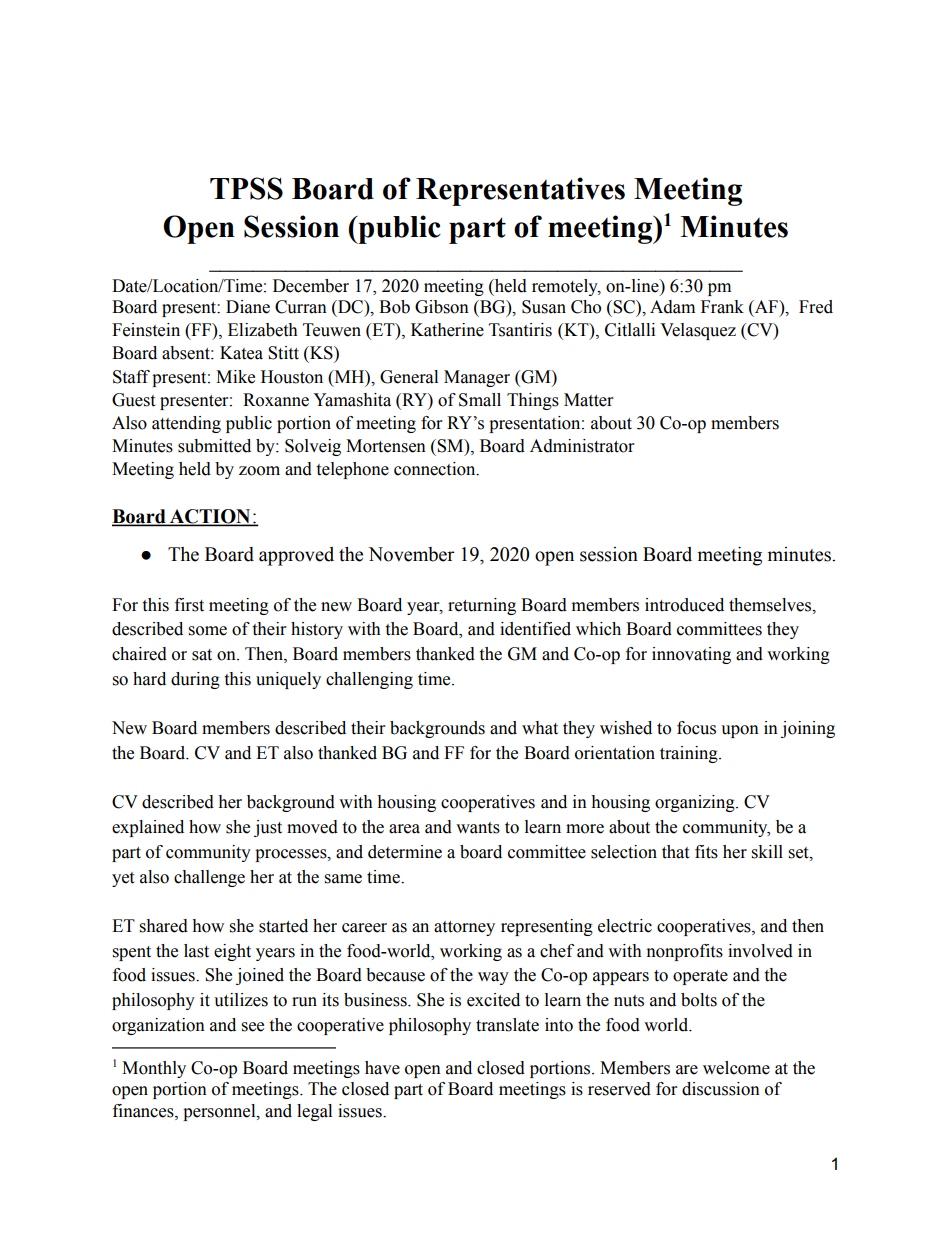 This page has height=1233, width=952. I want to click on Frank, so click(722, 307).
